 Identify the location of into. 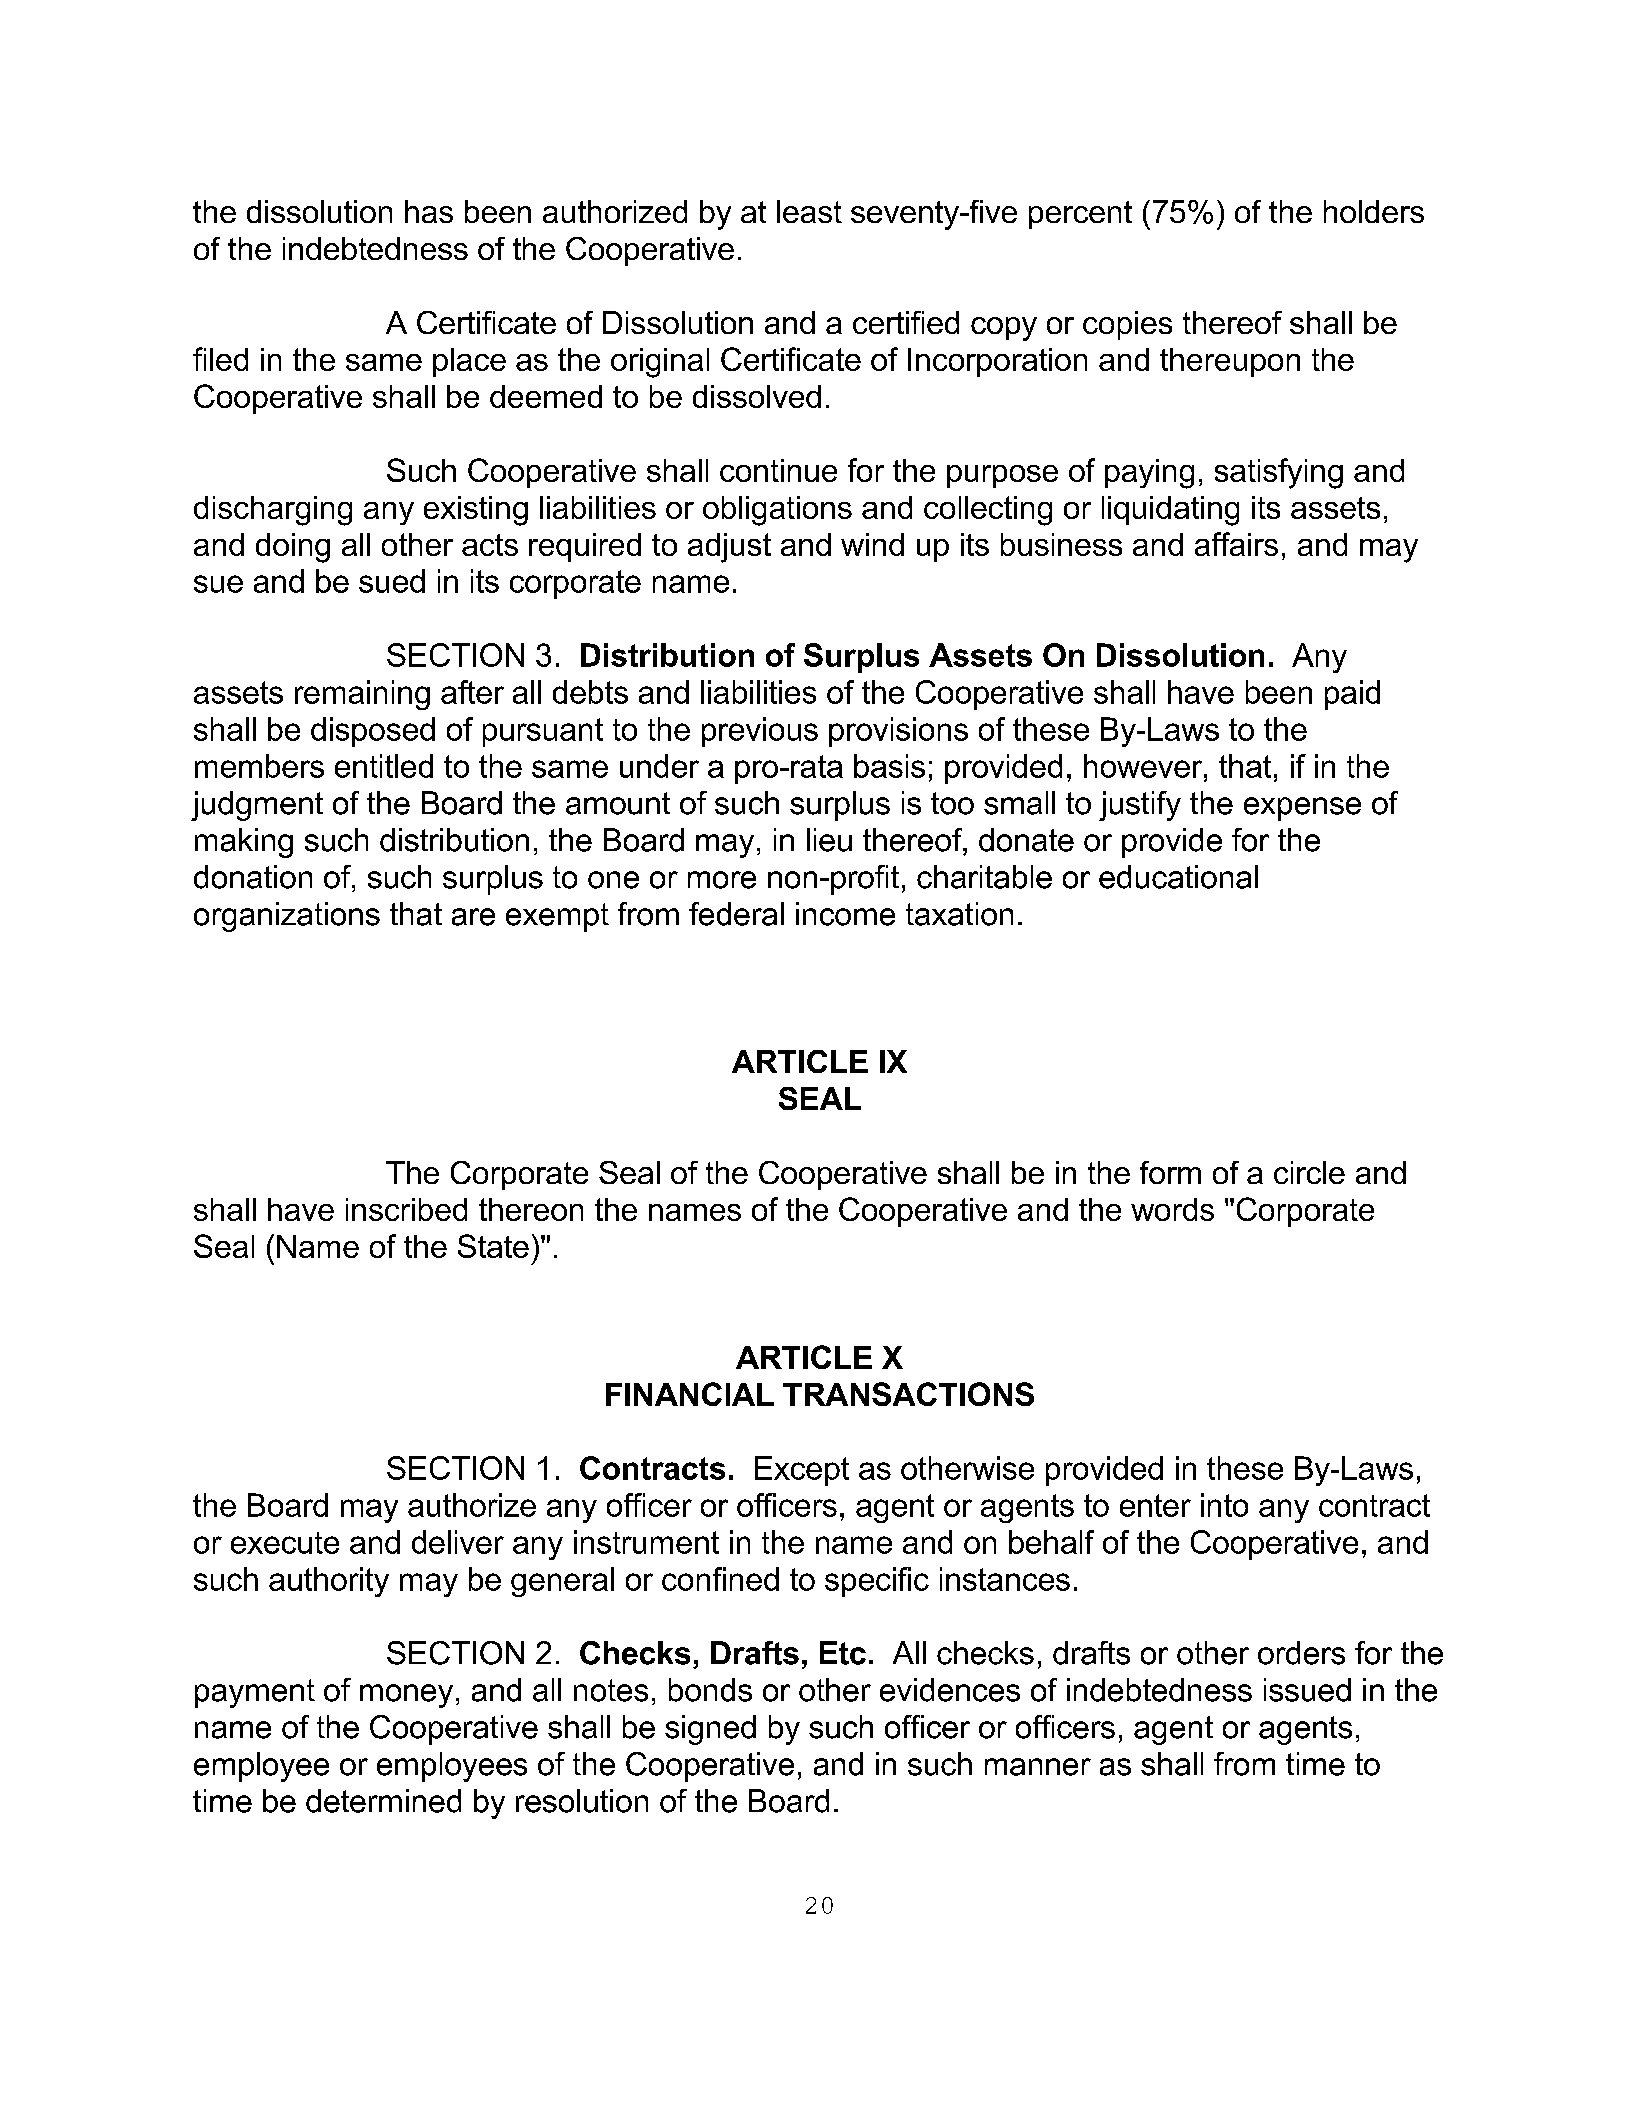
(1224, 1505).
